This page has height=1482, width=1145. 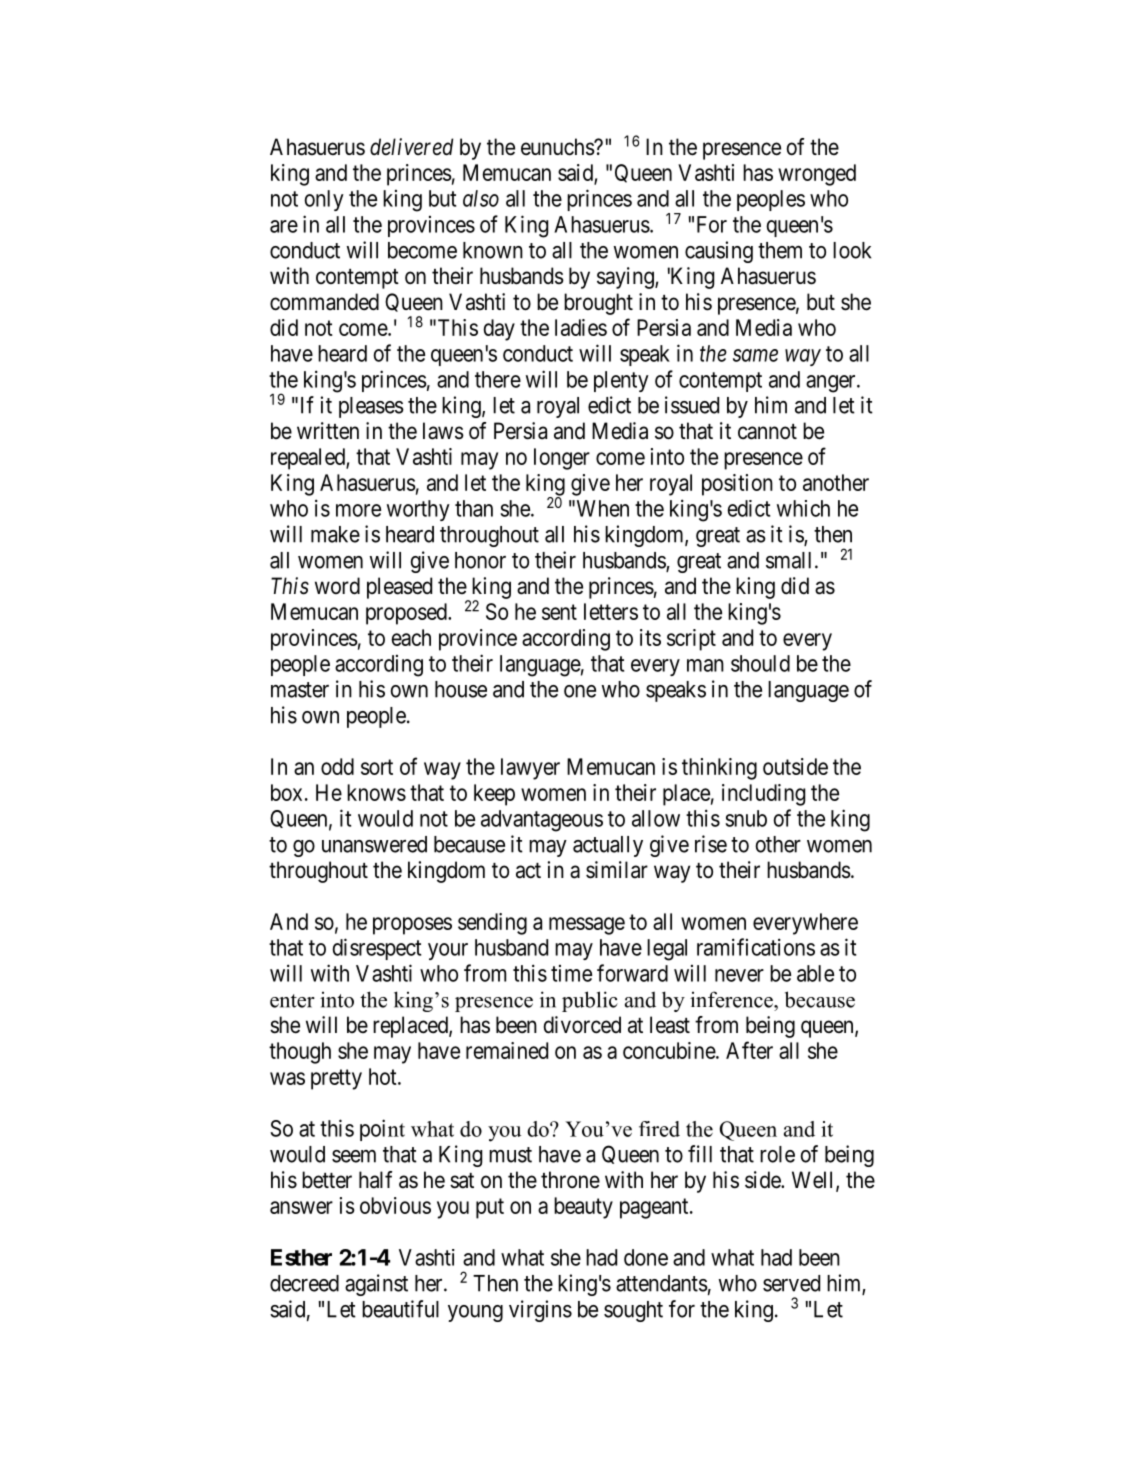 I want to click on against, so click(x=376, y=1285).
